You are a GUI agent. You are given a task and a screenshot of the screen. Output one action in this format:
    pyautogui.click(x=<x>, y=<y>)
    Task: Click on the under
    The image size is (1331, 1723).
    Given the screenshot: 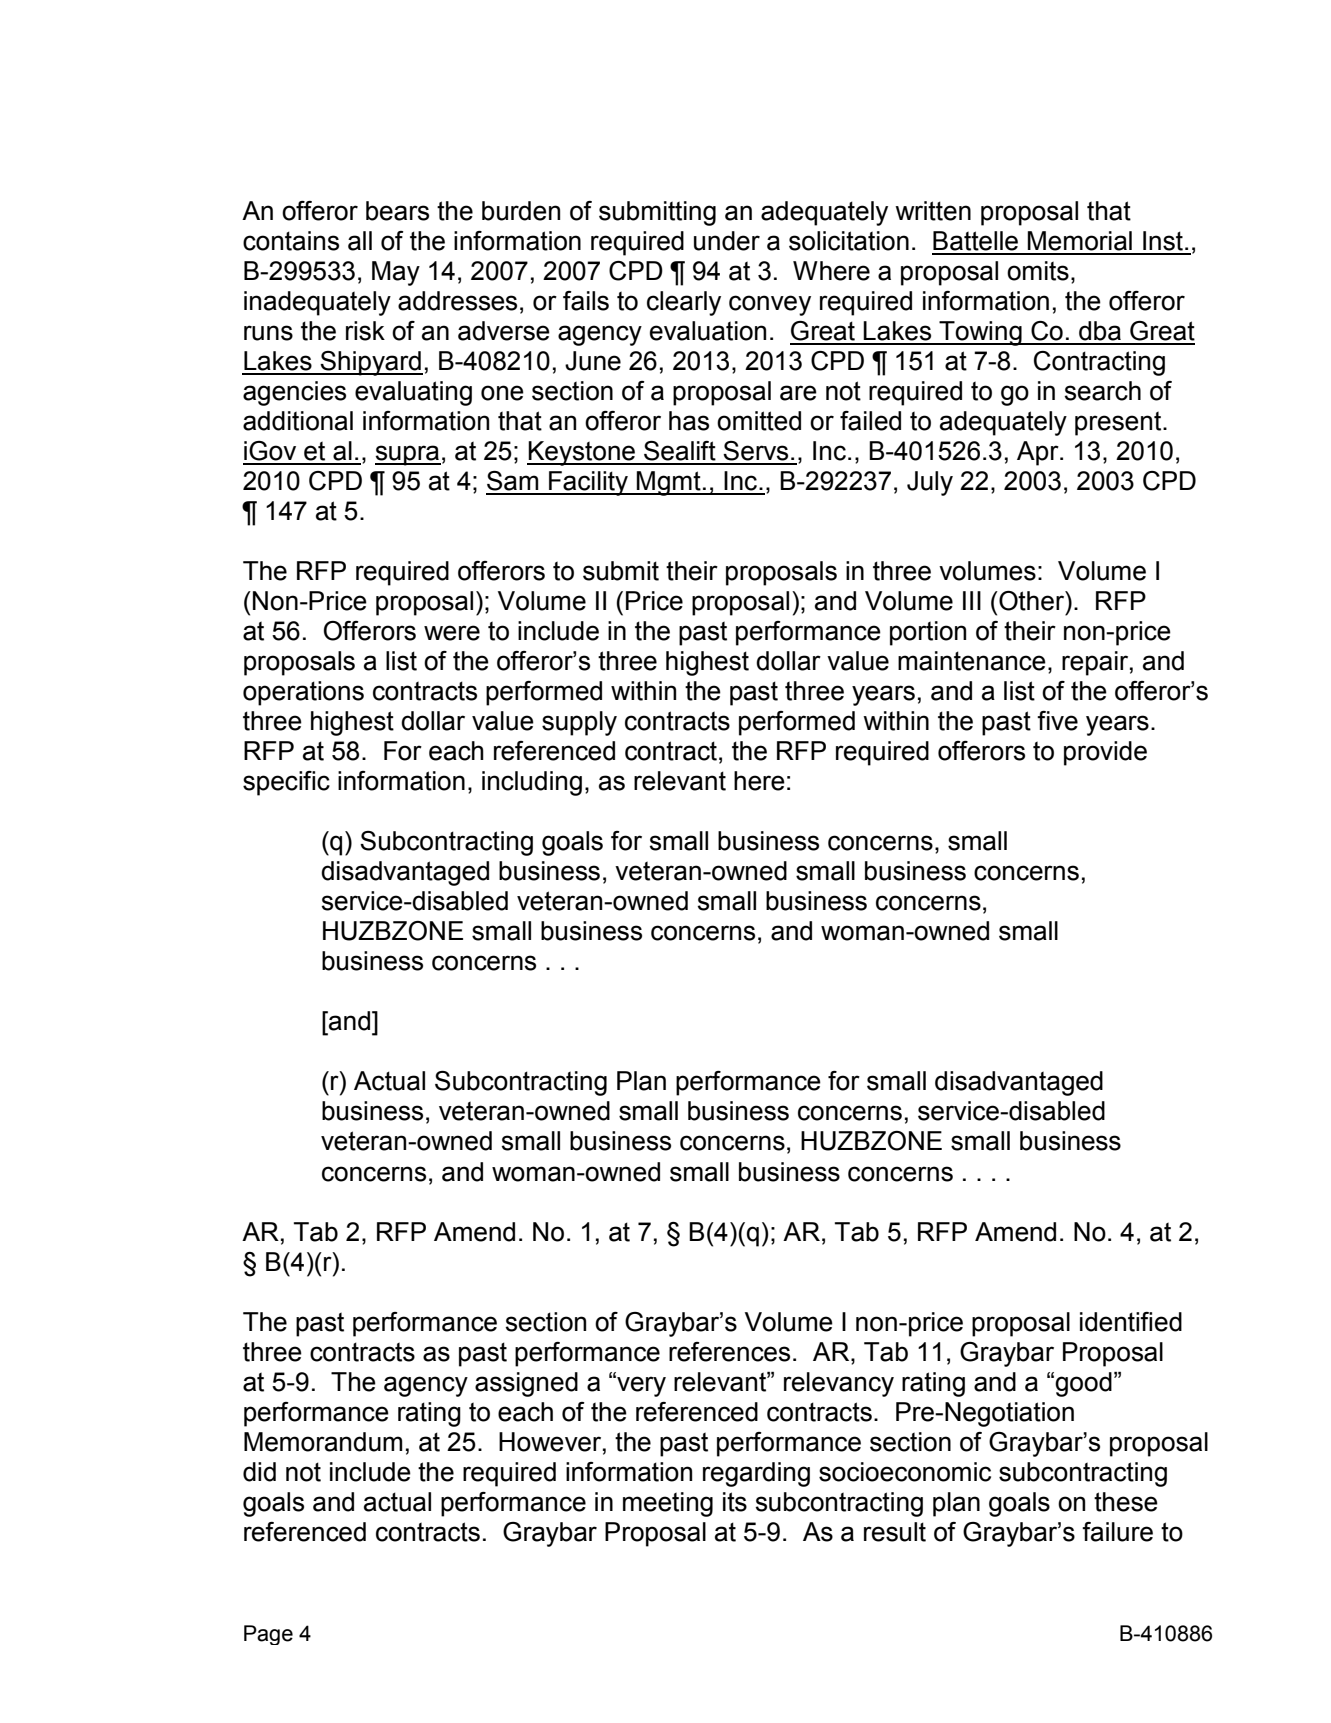 What is the action you would take?
    pyautogui.click(x=727, y=241)
